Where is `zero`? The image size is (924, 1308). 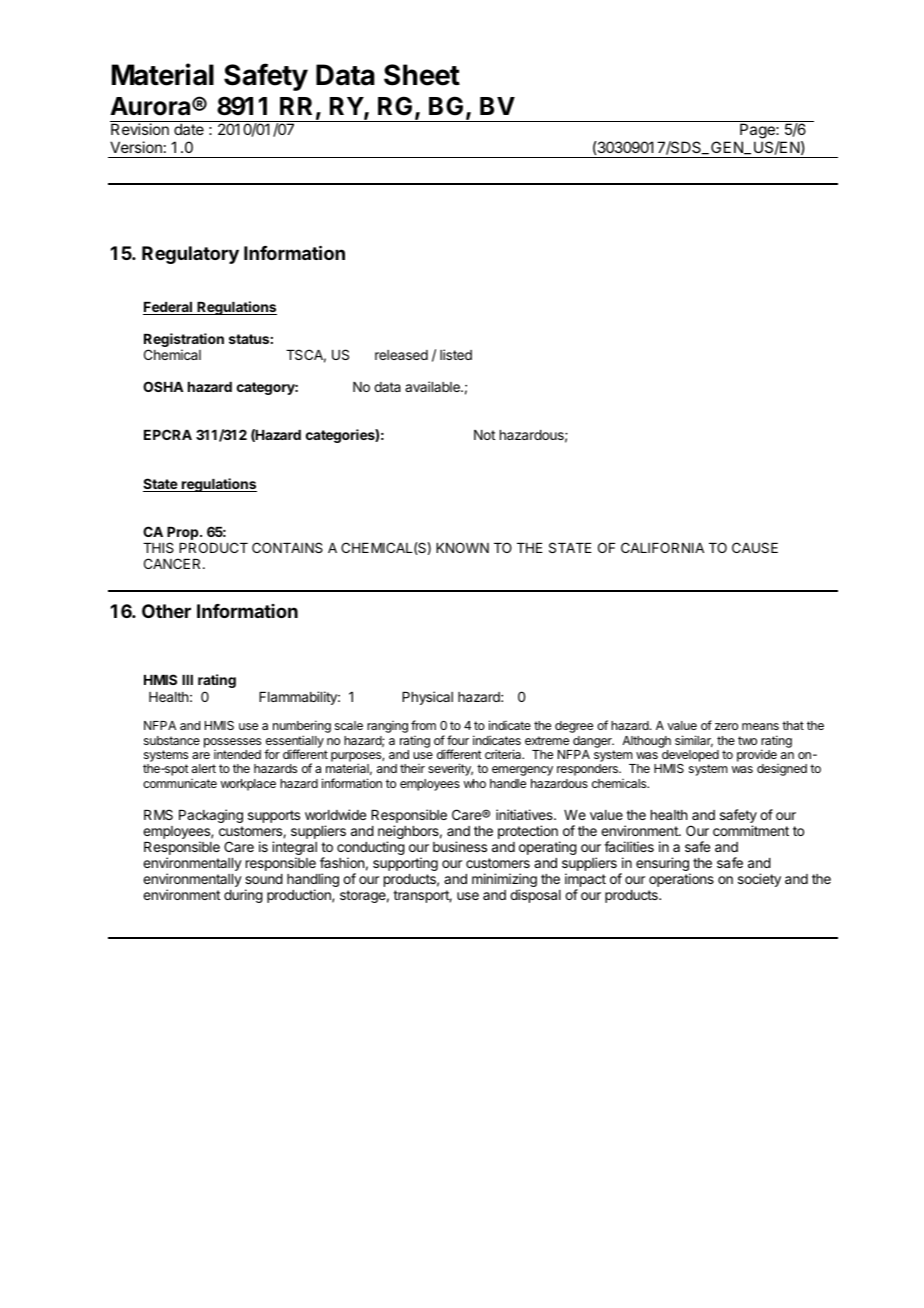 zero is located at coordinates (726, 726).
